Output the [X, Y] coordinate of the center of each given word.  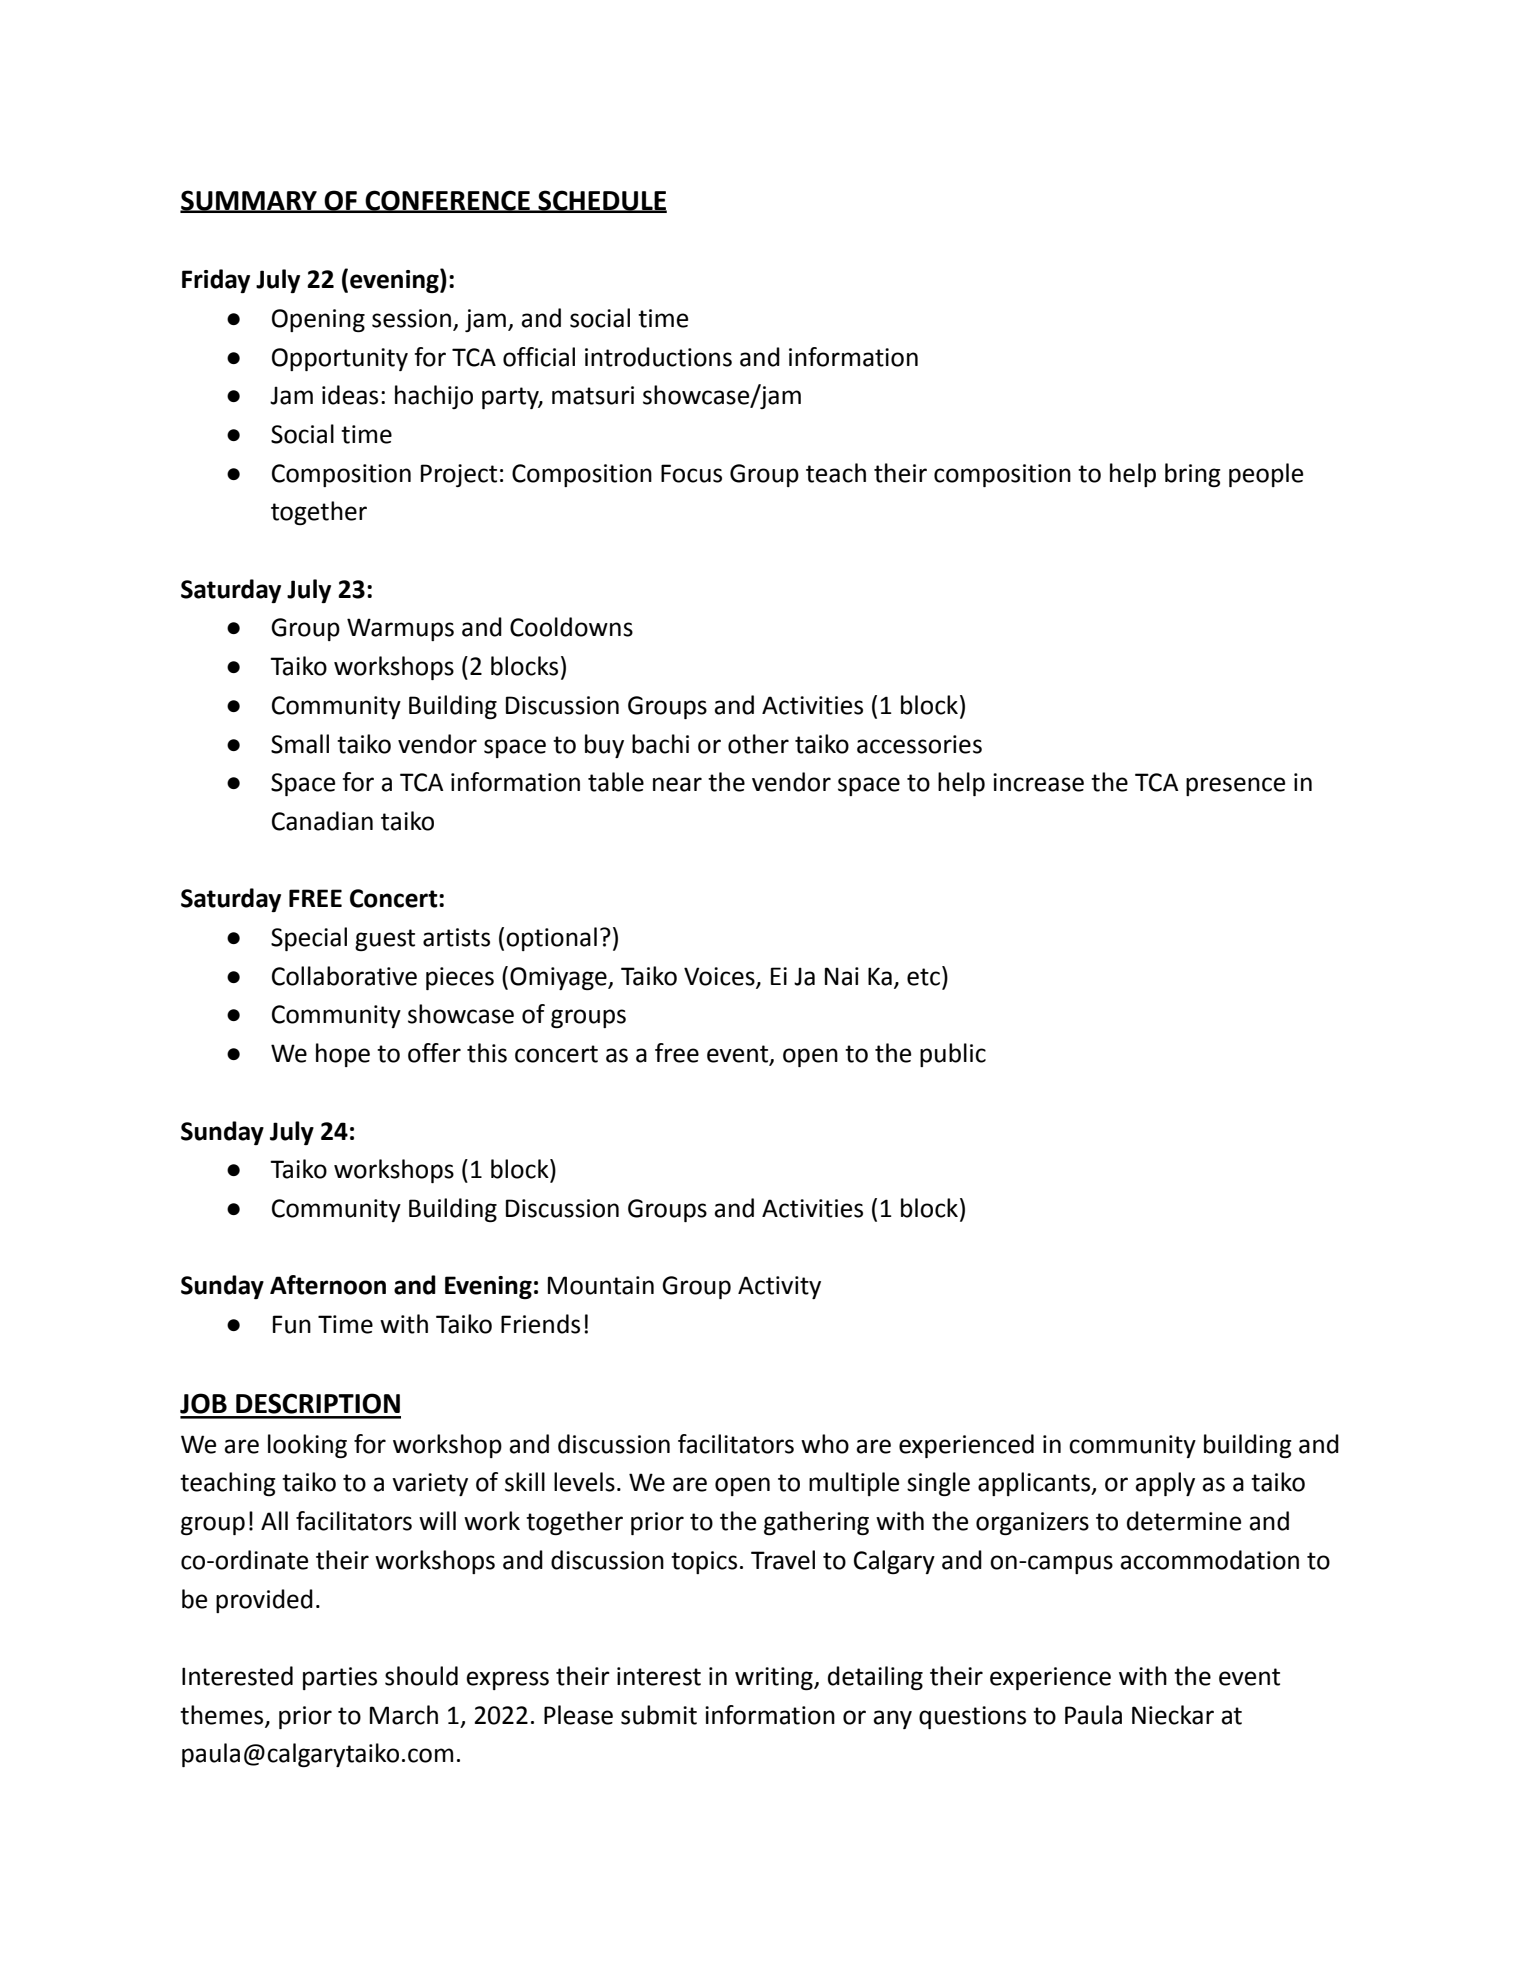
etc [923, 977]
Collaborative [344, 976]
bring [1193, 475]
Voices [720, 977]
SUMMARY [249, 201]
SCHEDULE [601, 201]
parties [340, 1678]
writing [775, 1678]
